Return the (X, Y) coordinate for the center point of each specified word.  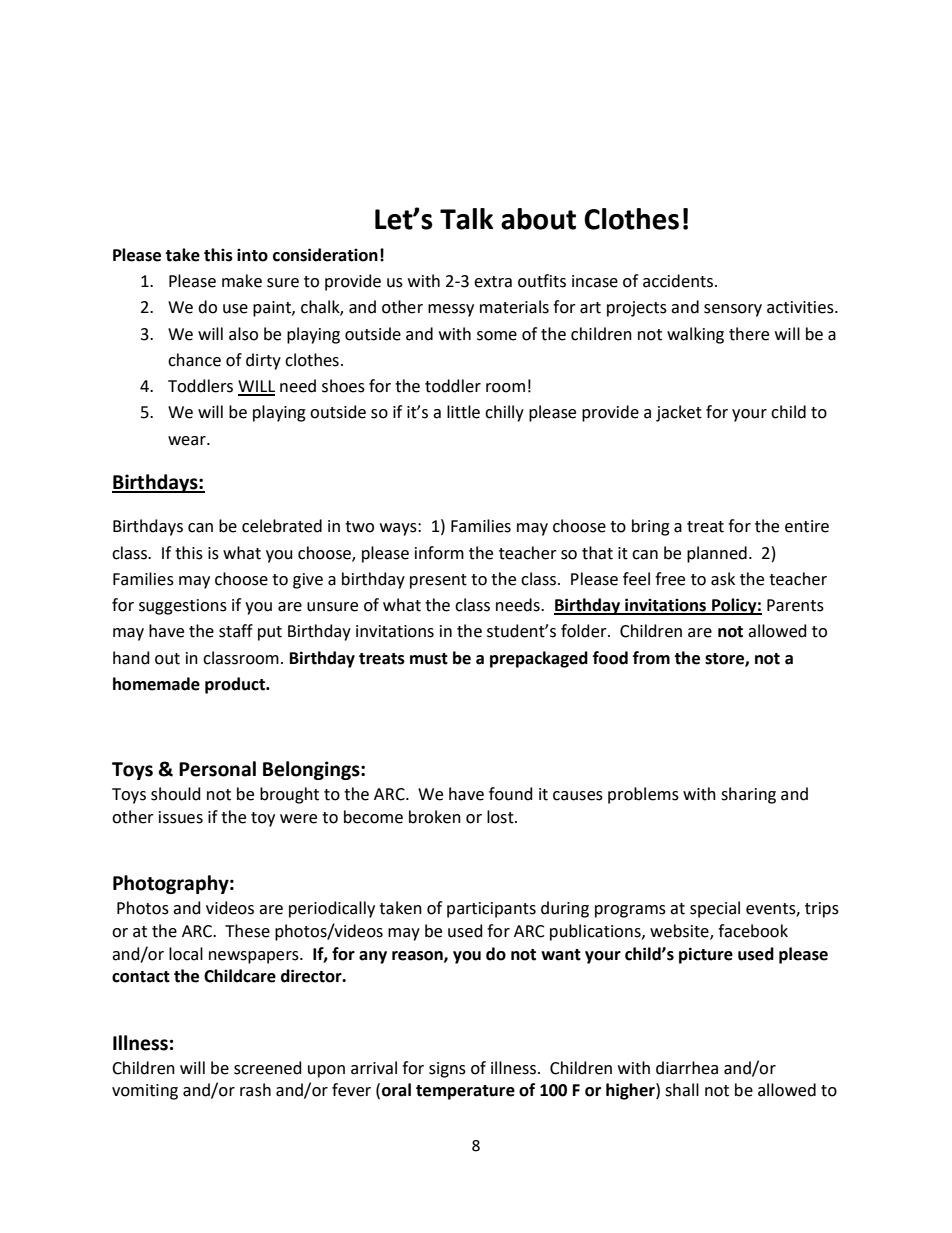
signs (447, 1070)
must (429, 659)
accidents (678, 281)
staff (236, 631)
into (252, 255)
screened (268, 1068)
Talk (467, 219)
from (651, 658)
